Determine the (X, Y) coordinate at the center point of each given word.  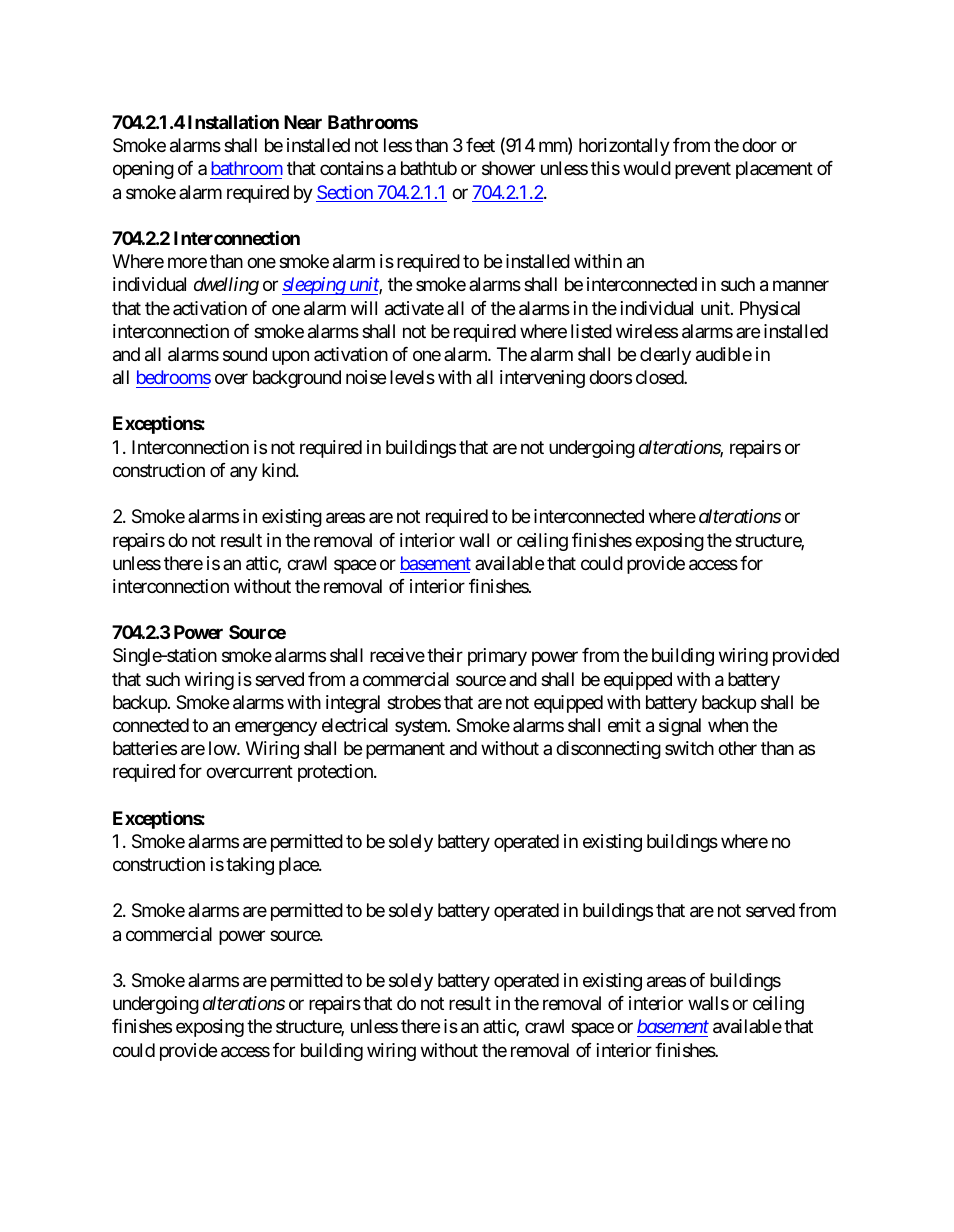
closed (660, 377)
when (728, 725)
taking (250, 866)
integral (353, 704)
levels (412, 377)
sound (245, 354)
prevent (703, 171)
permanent (405, 750)
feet (480, 145)
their (445, 655)
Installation (233, 121)
